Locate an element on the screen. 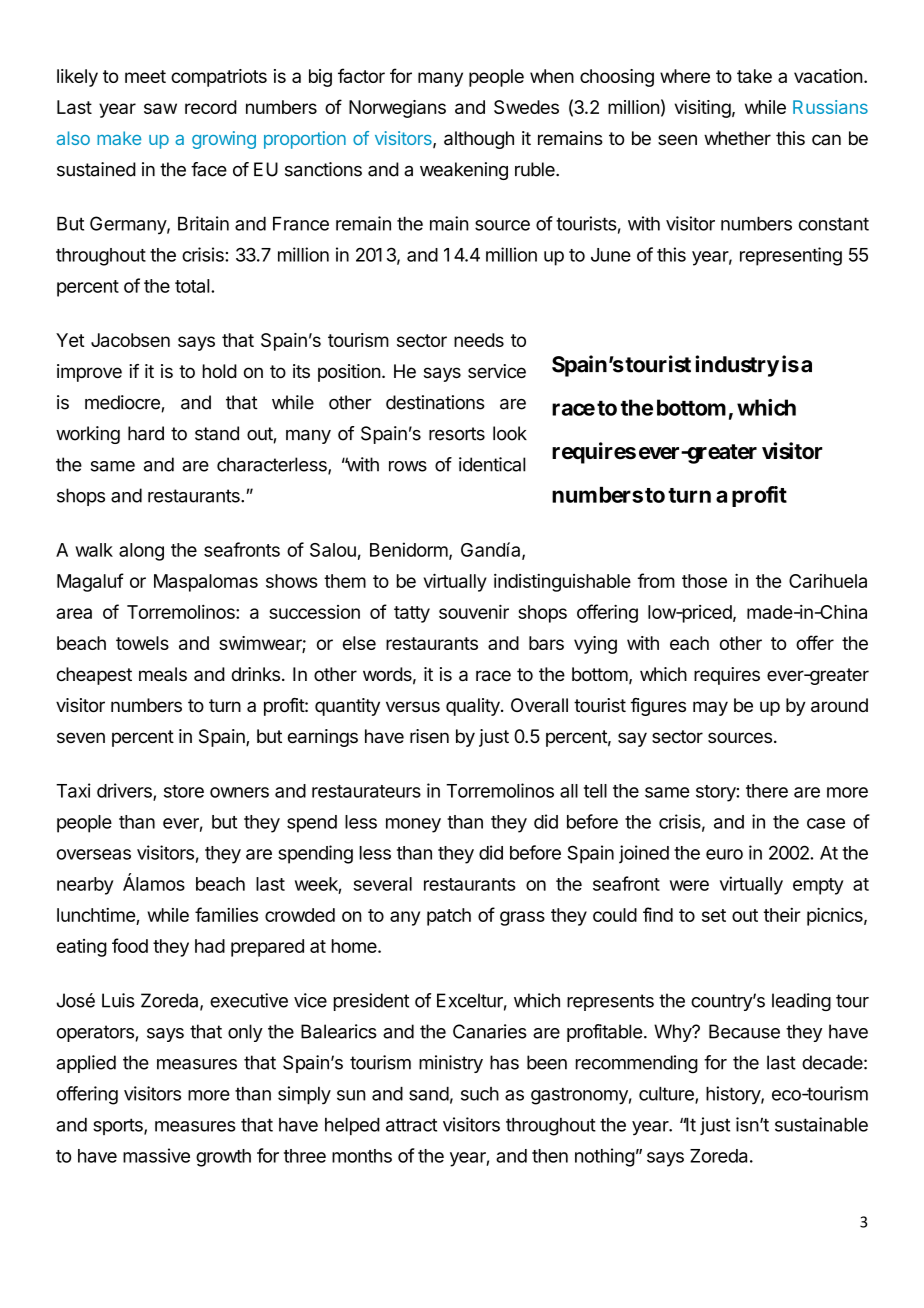 The height and width of the screenshot is (1308, 924). needs is located at coordinates (479, 340).
